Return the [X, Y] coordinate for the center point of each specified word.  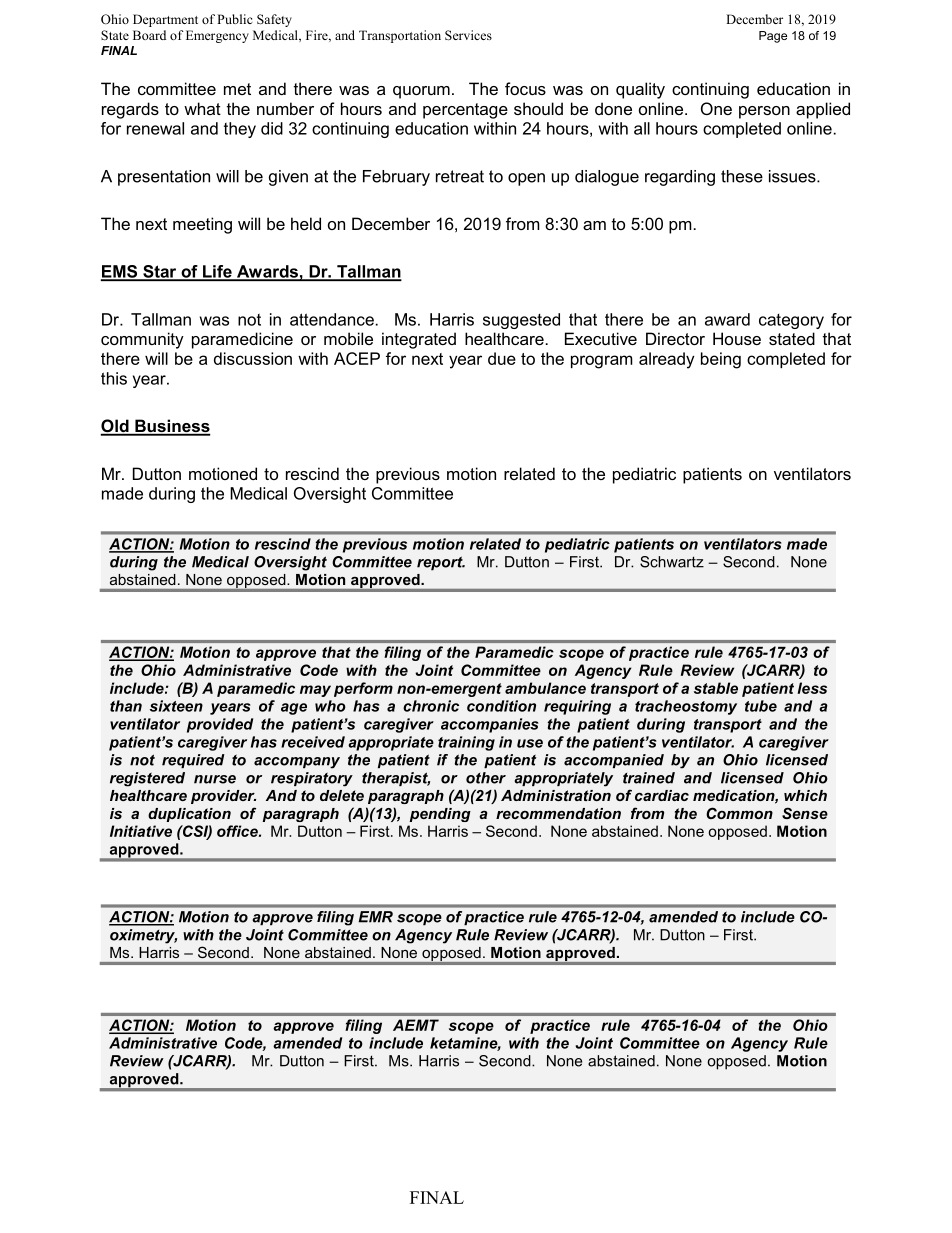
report [441, 563]
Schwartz [672, 562]
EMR [375, 917]
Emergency [217, 36]
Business [171, 427]
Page [773, 37]
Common [739, 813]
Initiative [141, 831]
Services [468, 35]
